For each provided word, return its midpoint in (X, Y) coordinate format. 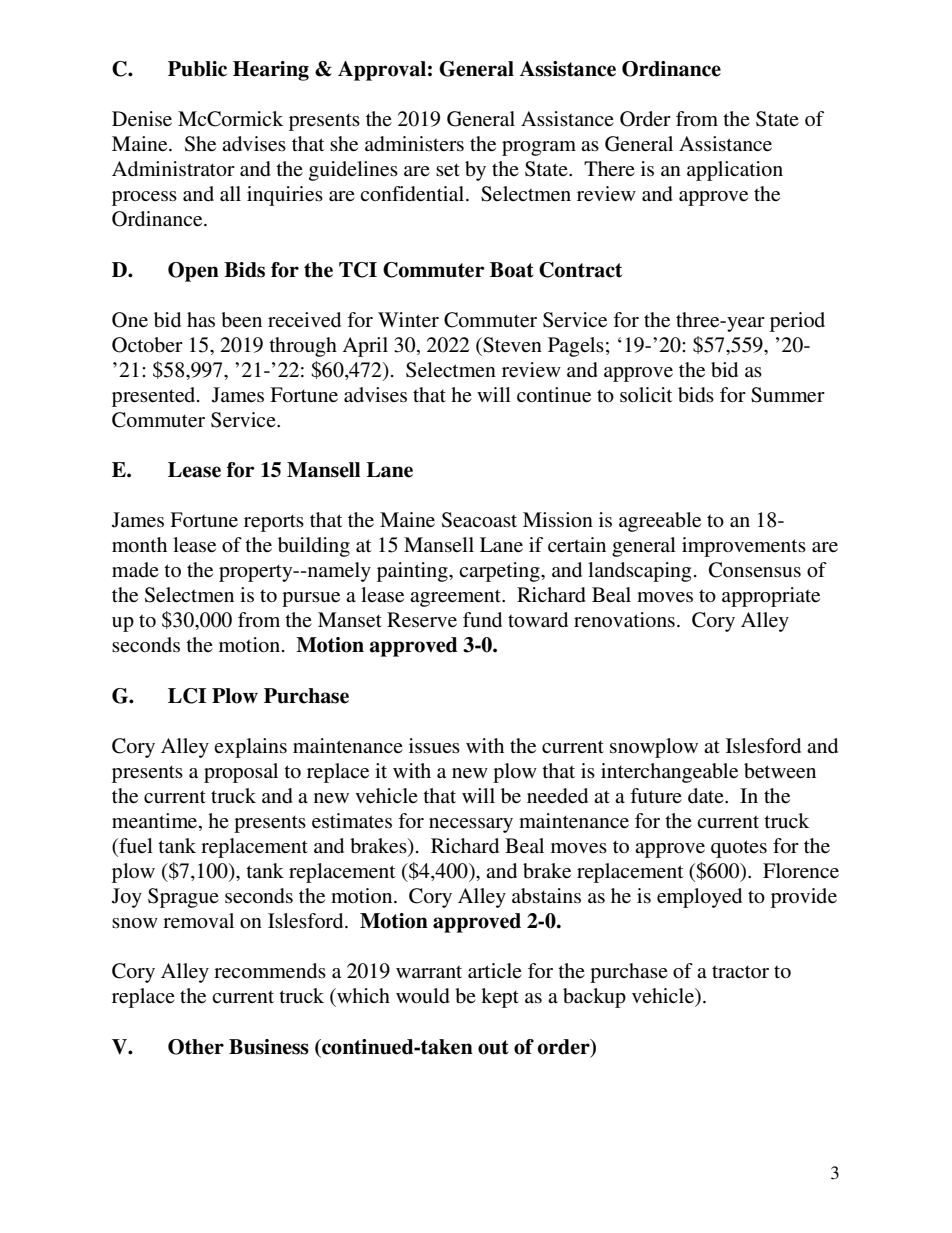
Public (197, 69)
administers (414, 144)
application (735, 171)
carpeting (500, 572)
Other (196, 1047)
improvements (744, 547)
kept (500, 998)
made (135, 569)
